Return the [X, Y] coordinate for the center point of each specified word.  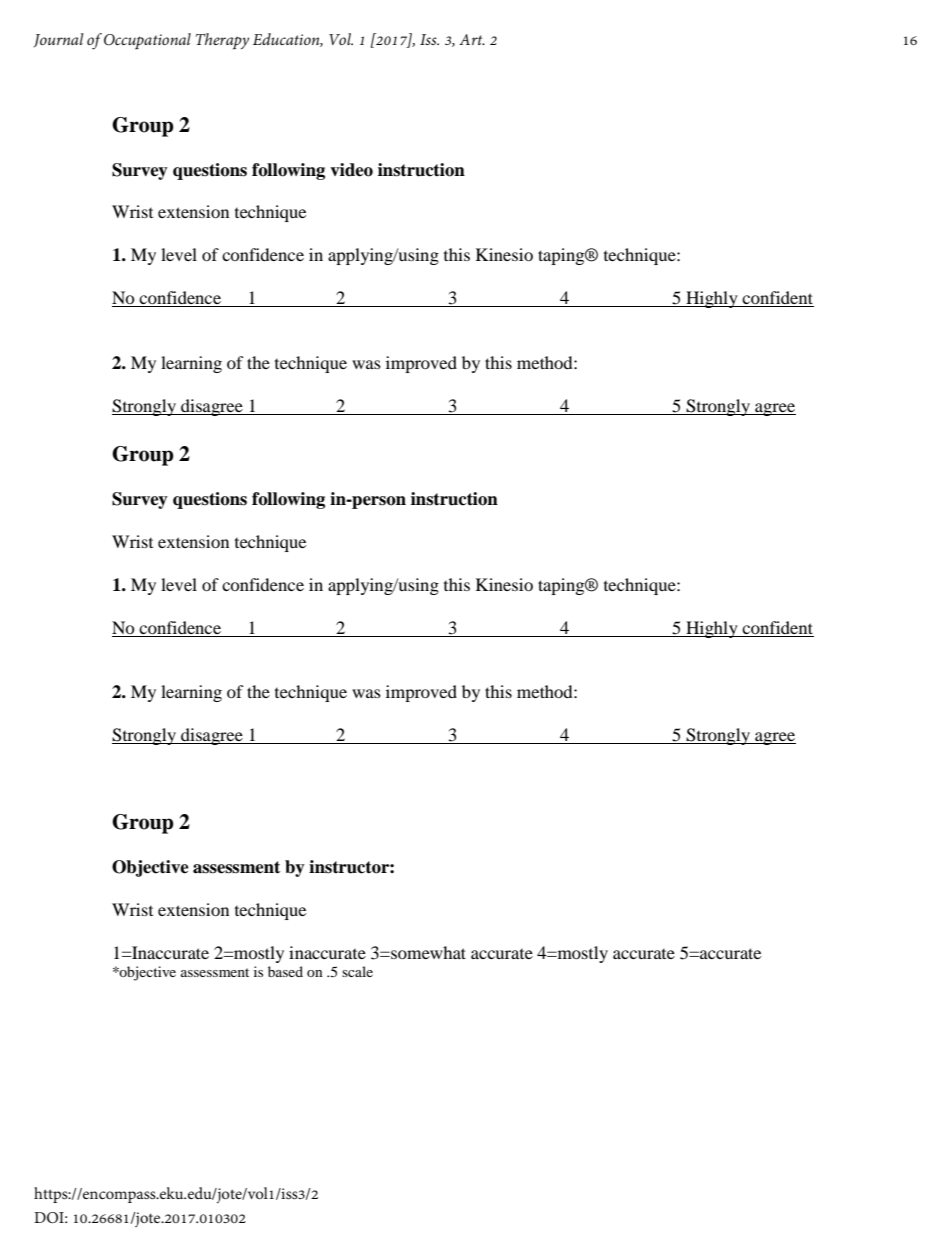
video [351, 170]
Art [472, 39]
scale [357, 971]
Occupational [147, 41]
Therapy [222, 41]
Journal [59, 40]
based [285, 971]
